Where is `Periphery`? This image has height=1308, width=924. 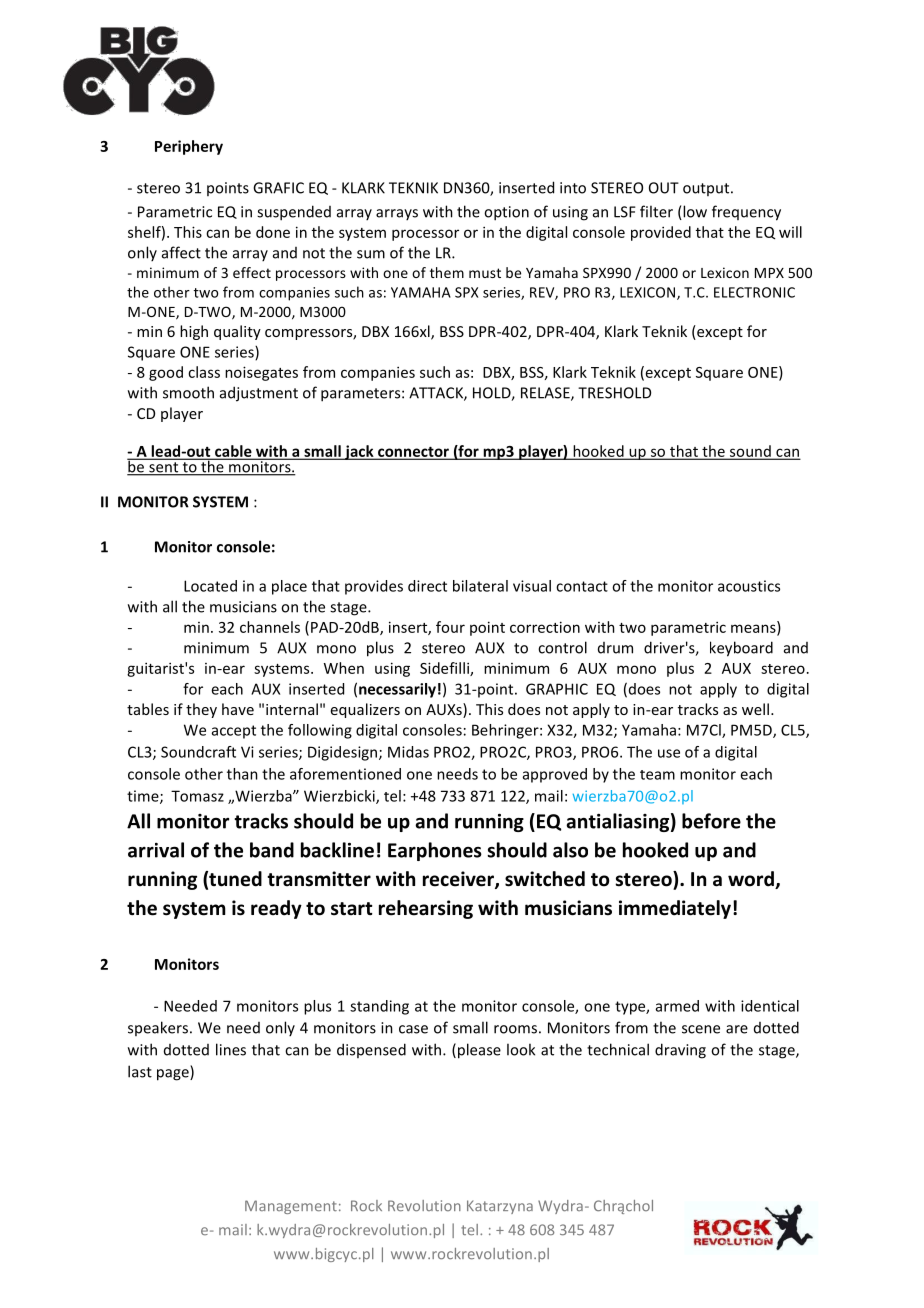 Periphery is located at coordinates (189, 147).
